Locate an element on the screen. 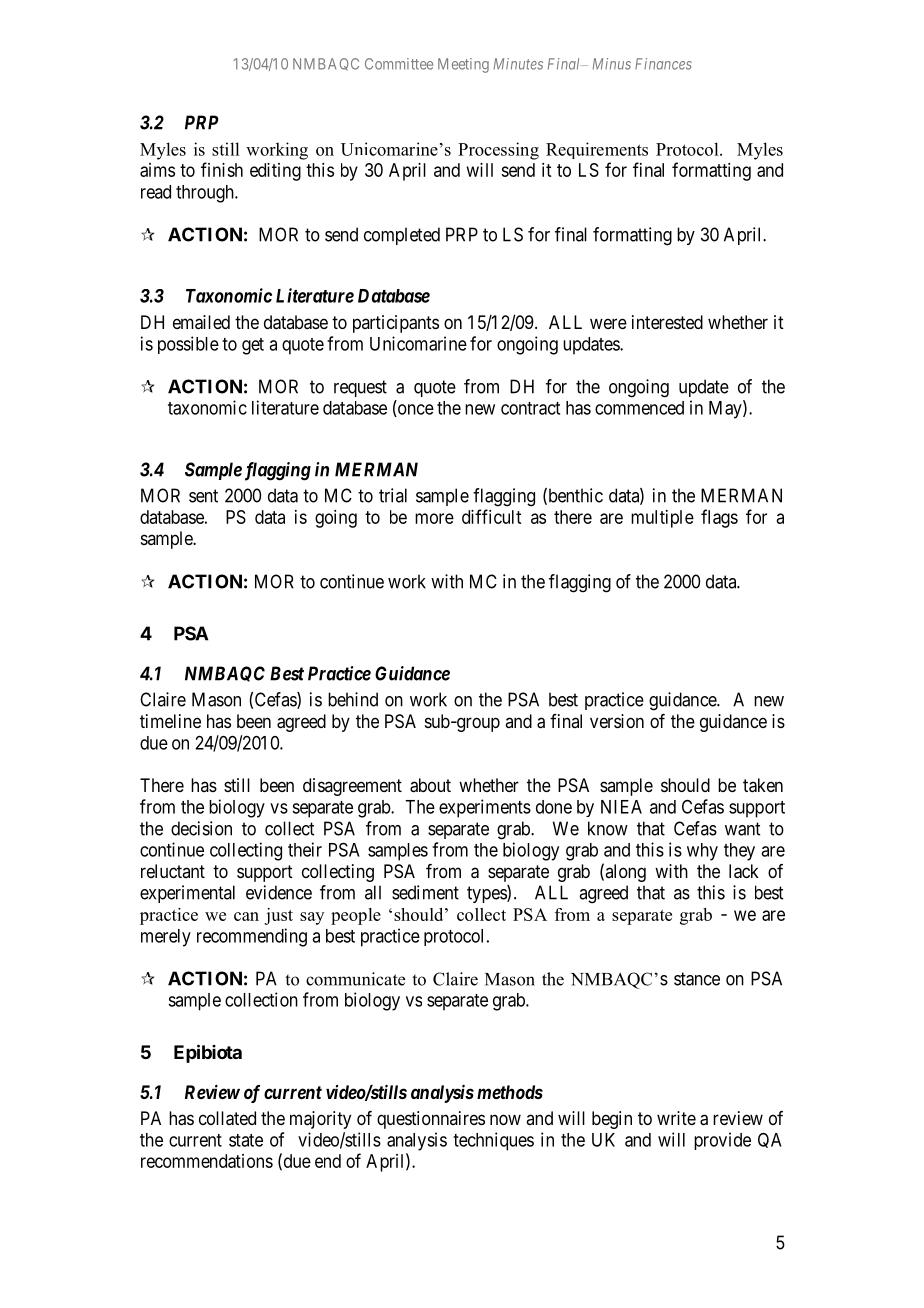 This screenshot has height=1308, width=924. Meeting is located at coordinates (463, 65).
